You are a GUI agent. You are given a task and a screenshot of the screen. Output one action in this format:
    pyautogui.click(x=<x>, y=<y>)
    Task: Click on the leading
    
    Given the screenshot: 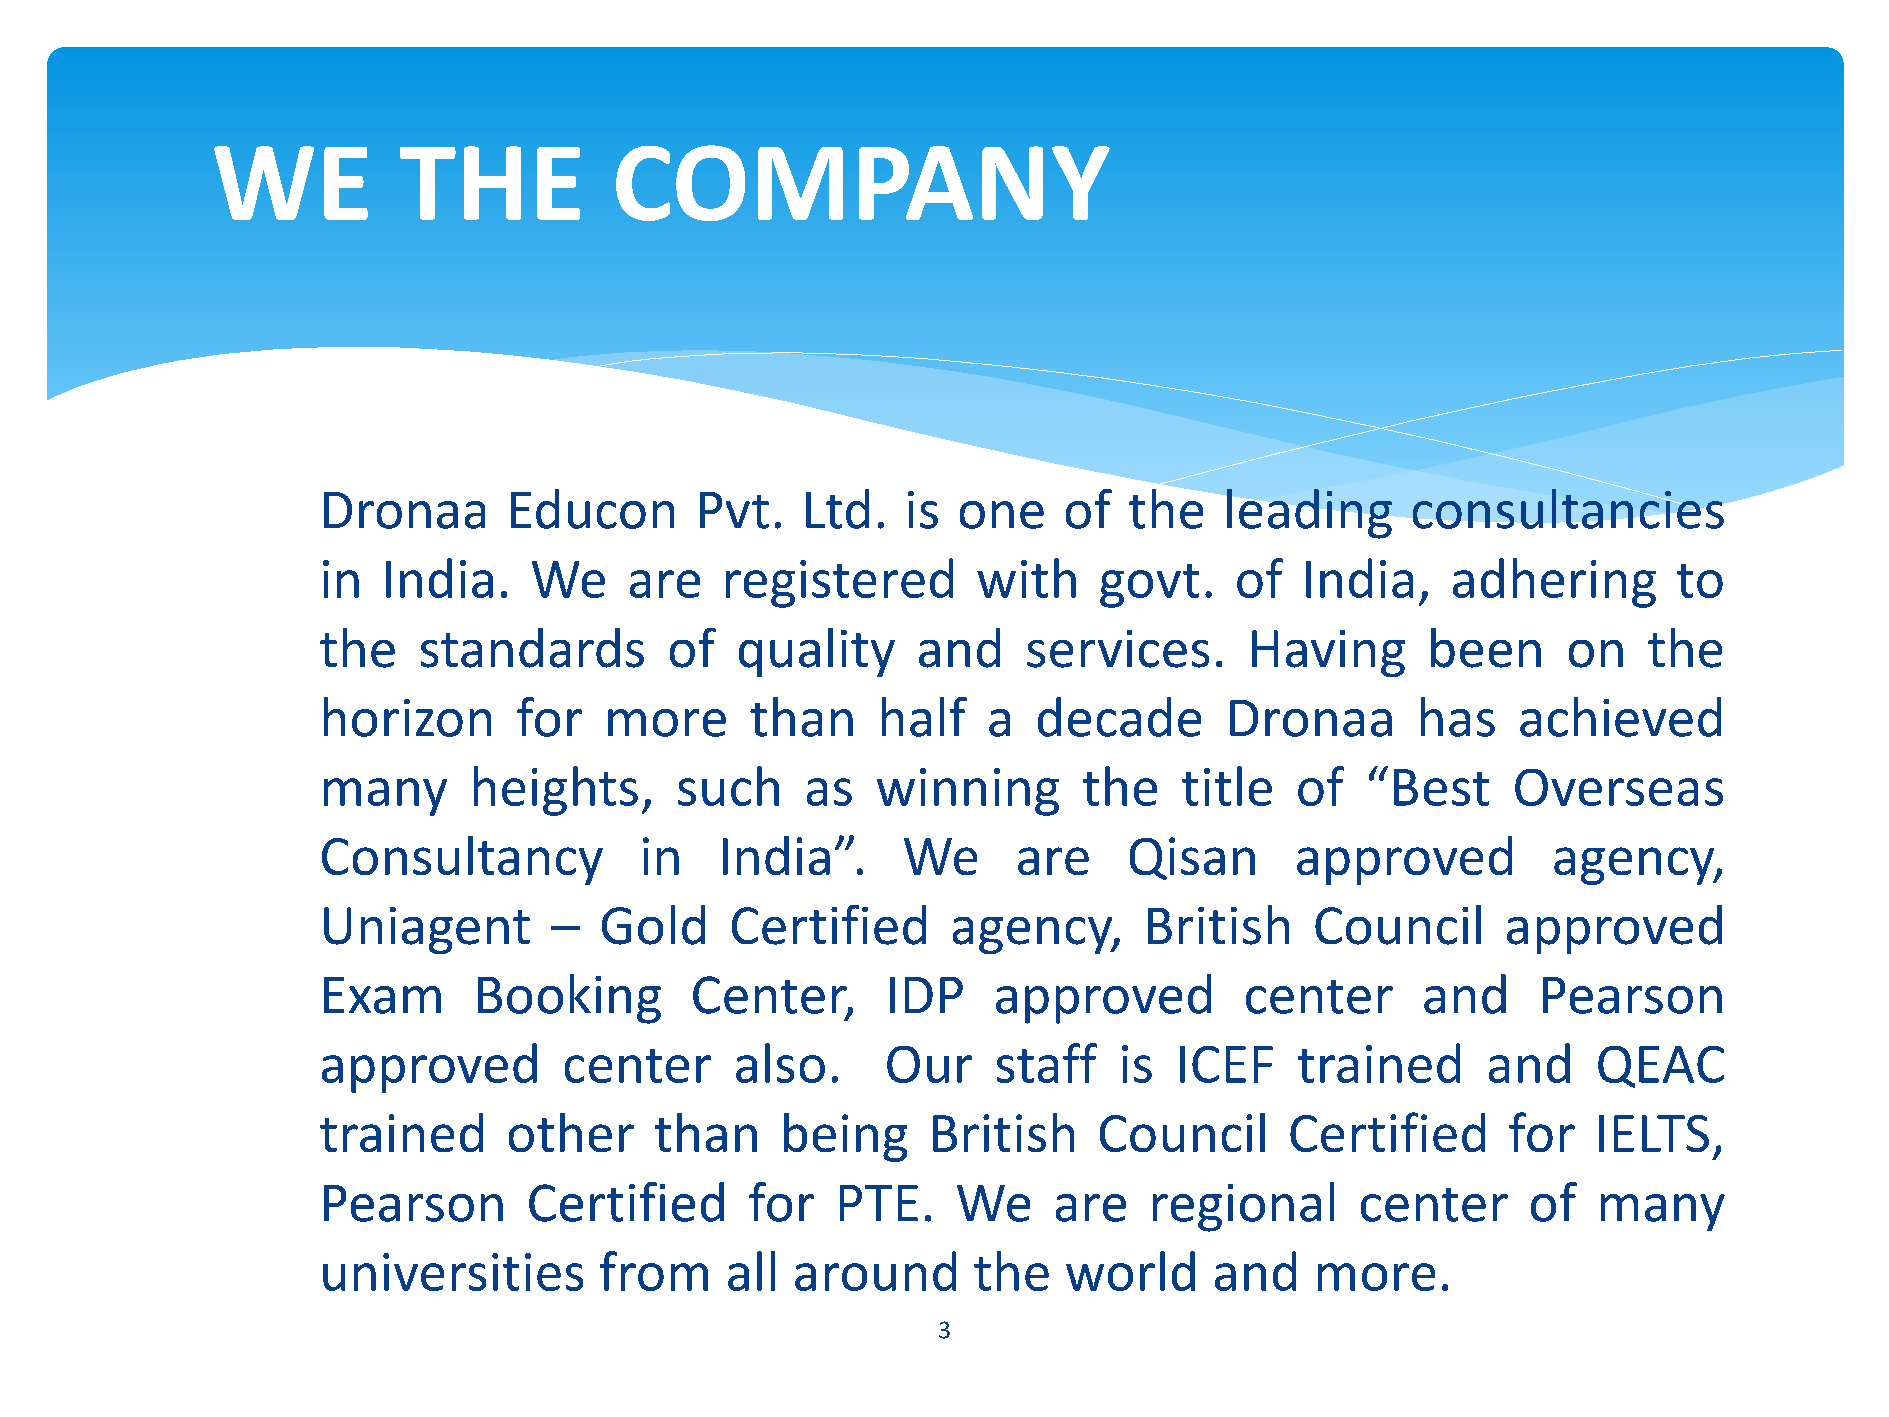 What is the action you would take?
    pyautogui.click(x=1309, y=514)
